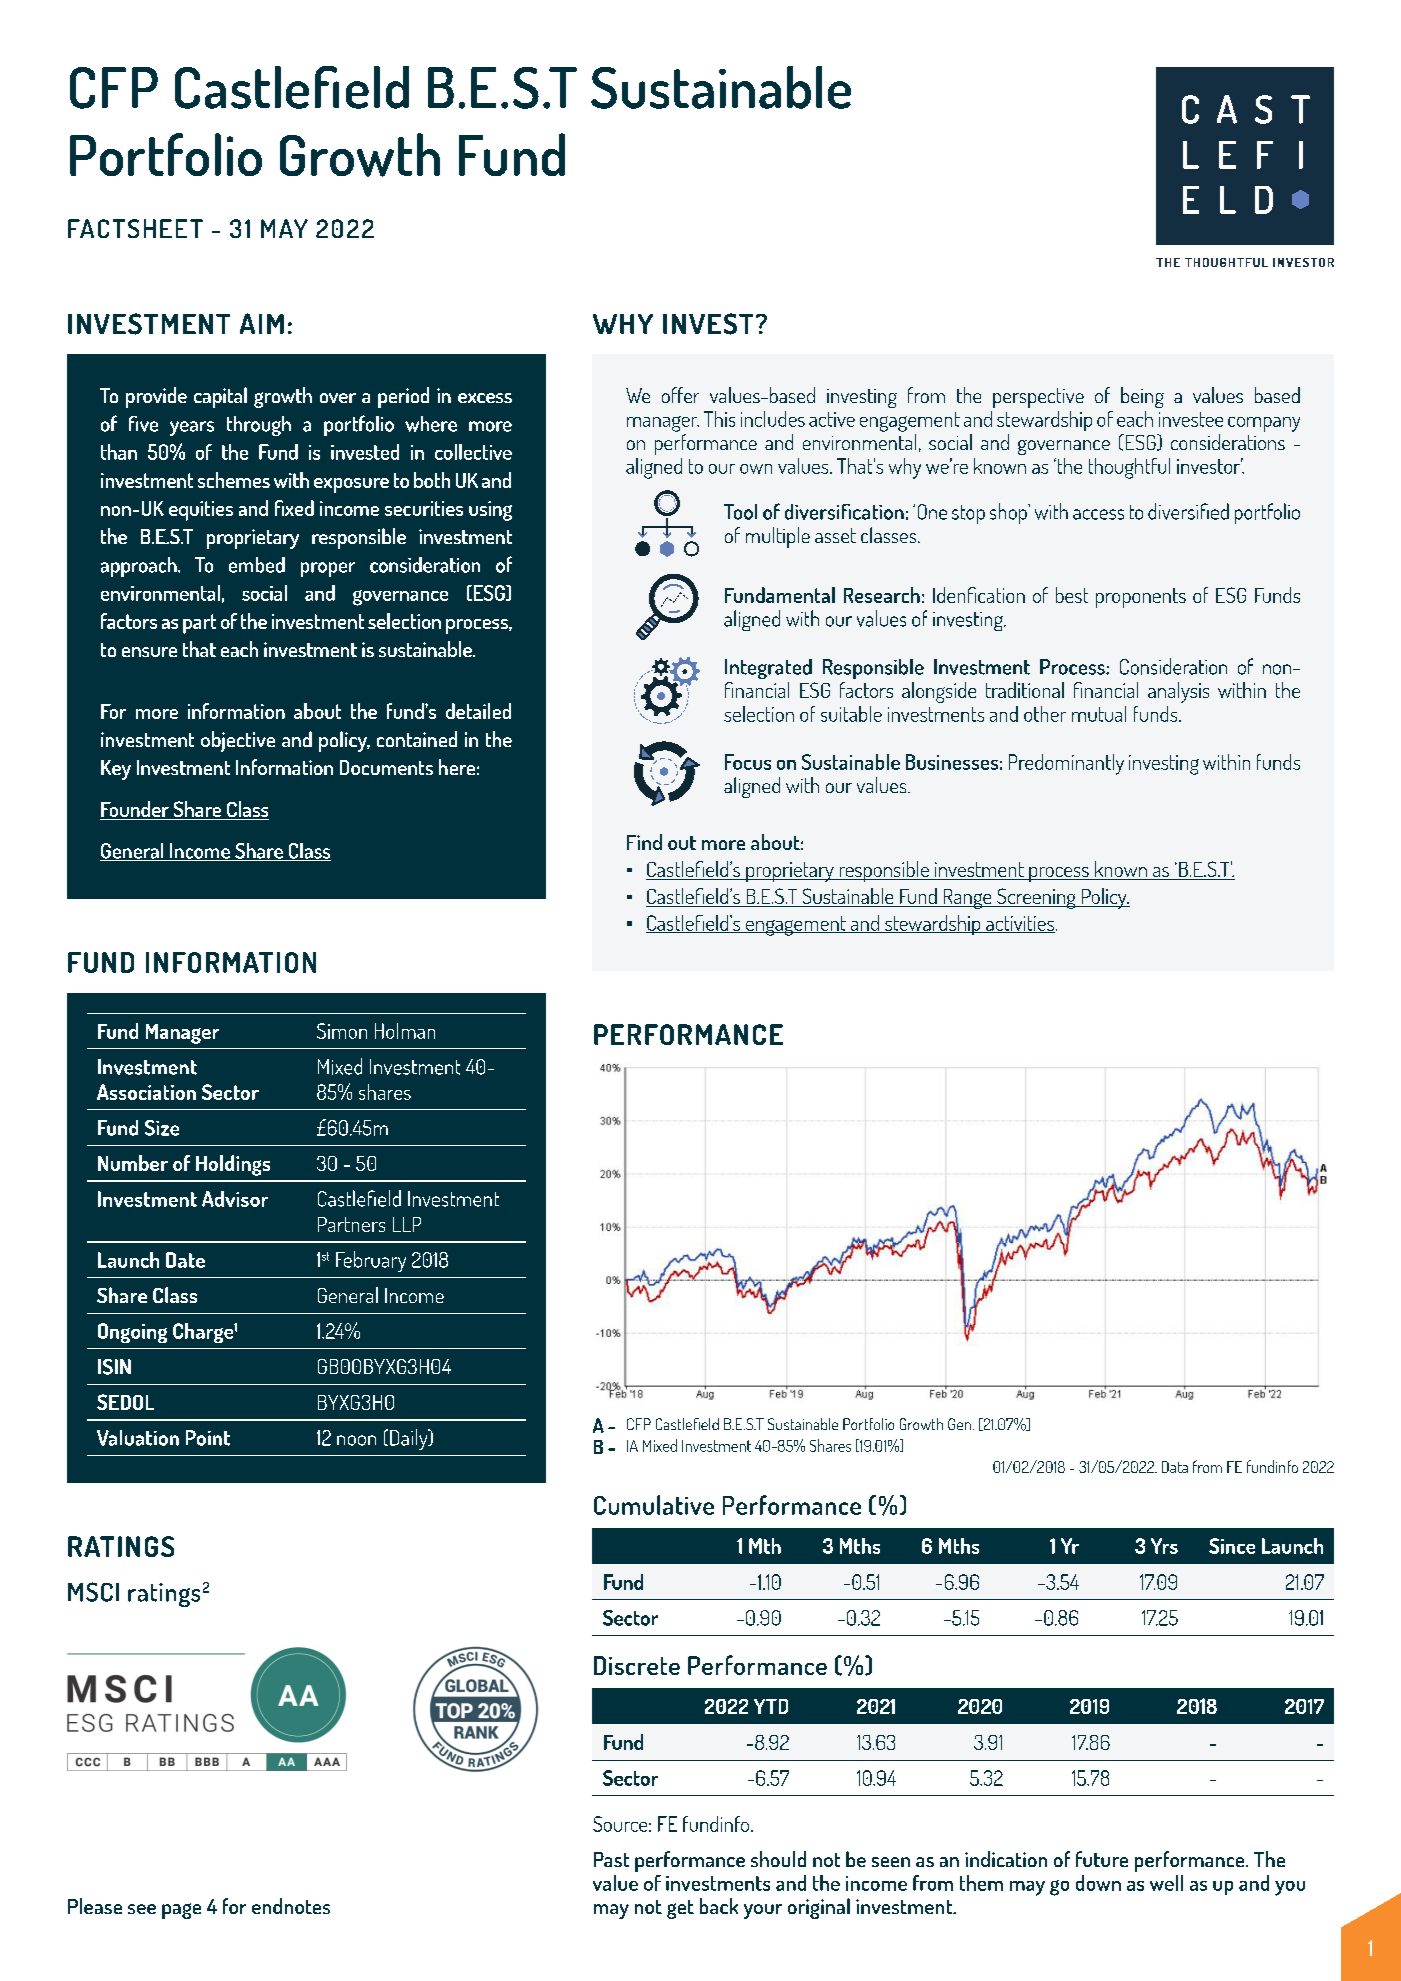 Image resolution: width=1401 pixels, height=1981 pixels. I want to click on Predominantly, so click(1066, 764).
